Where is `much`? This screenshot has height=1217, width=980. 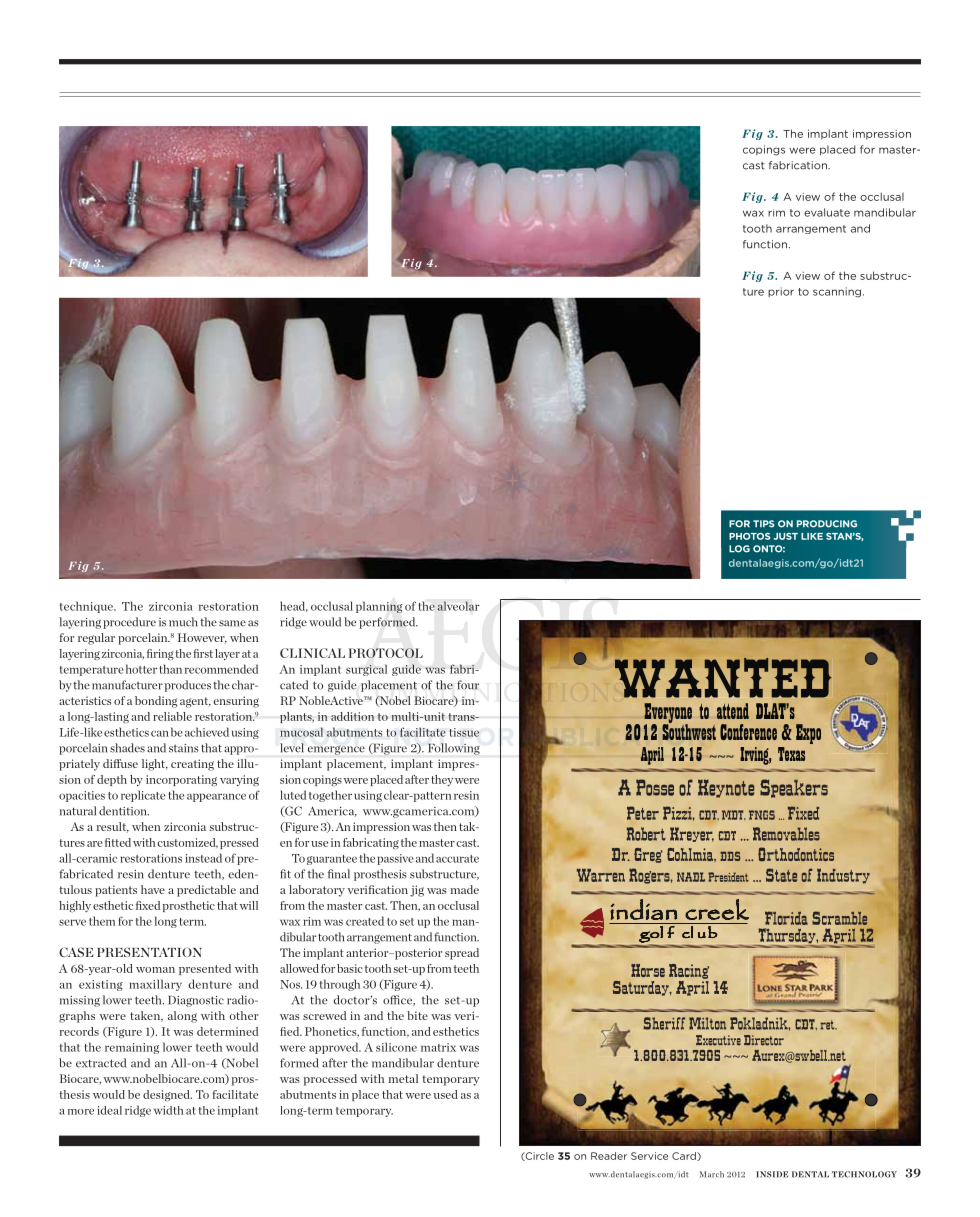
much is located at coordinates (183, 622).
